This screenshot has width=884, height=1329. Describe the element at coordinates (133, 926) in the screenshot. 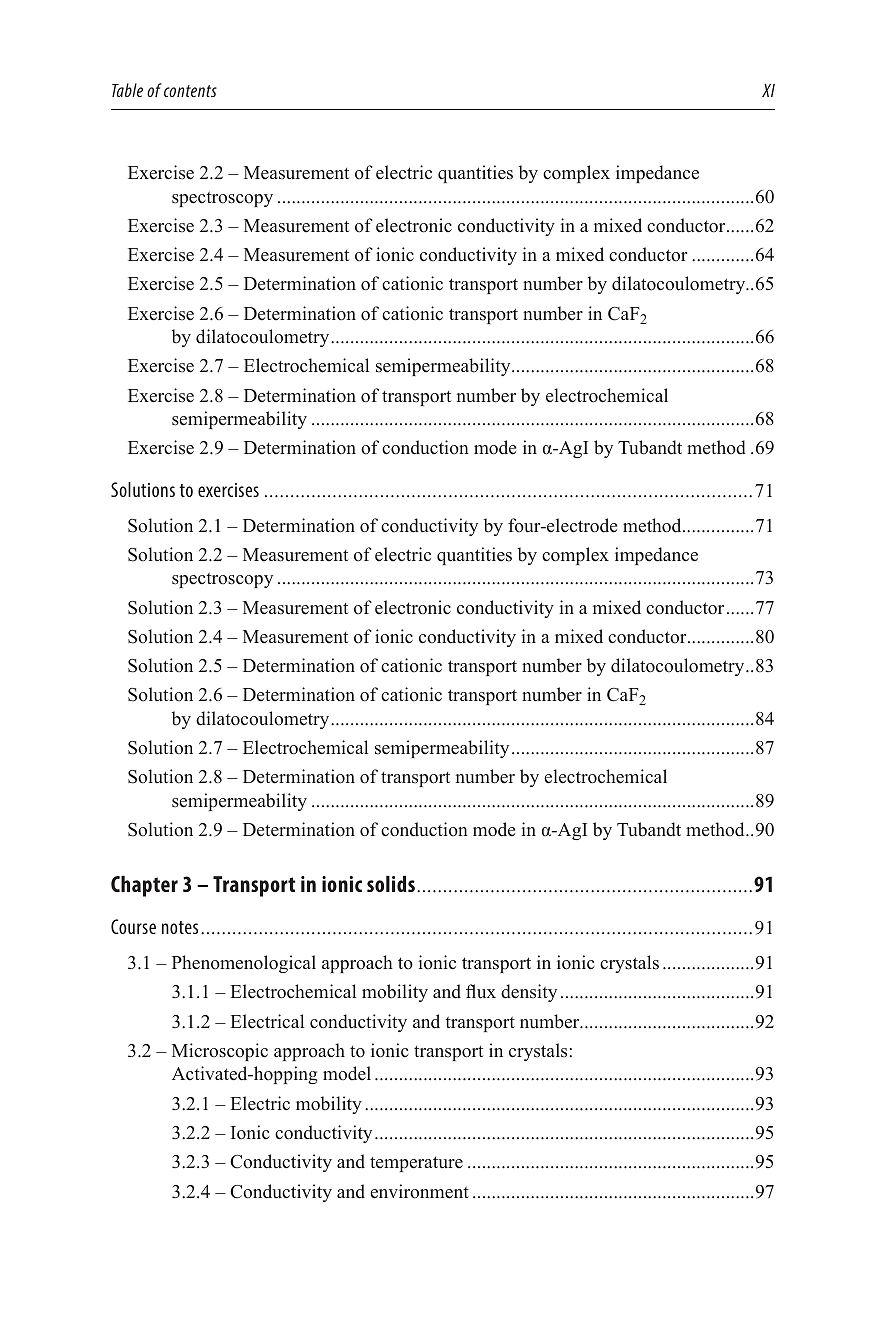

I see `Course` at that location.
